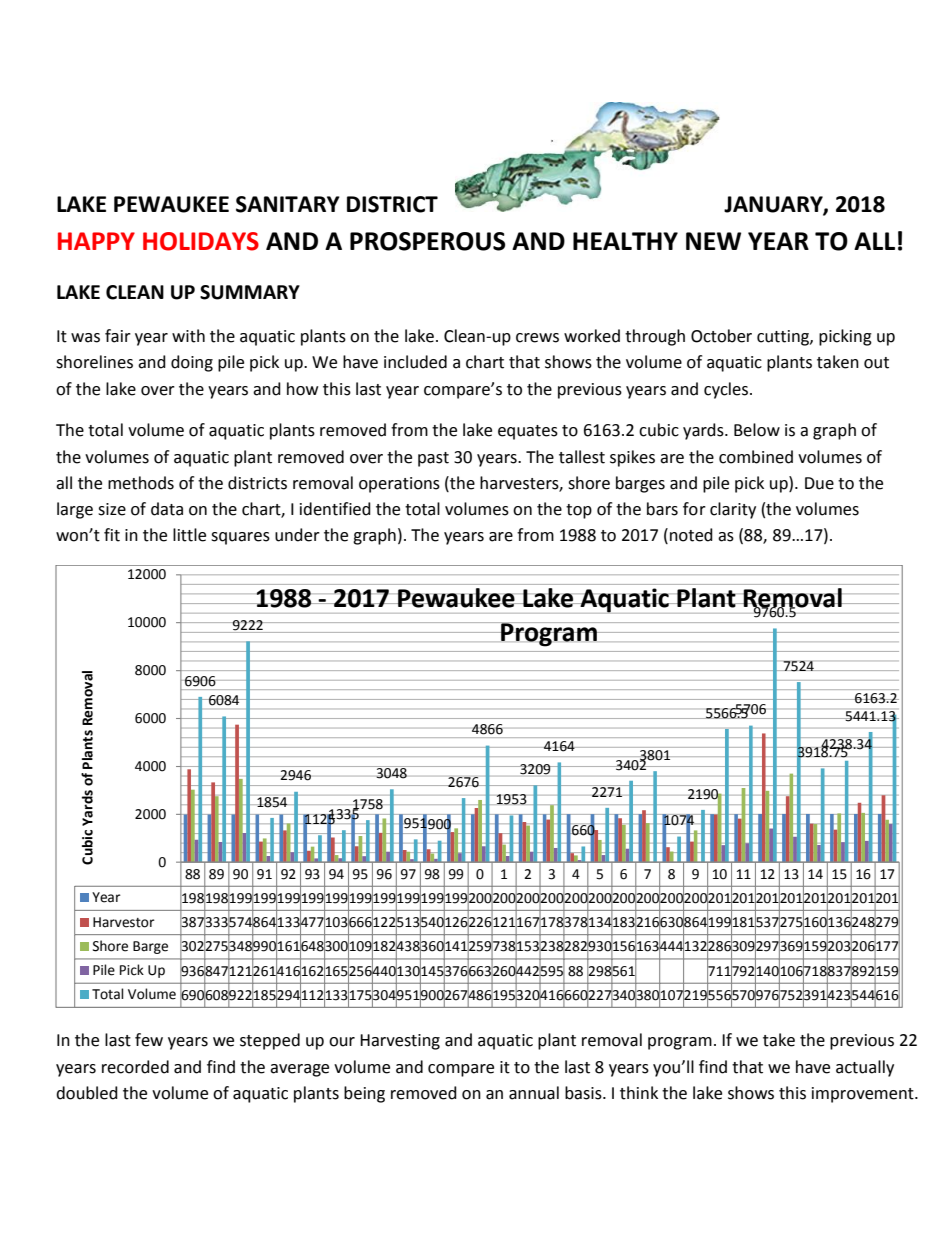 This screenshot has width=952, height=1233. I want to click on noted, so click(691, 535).
